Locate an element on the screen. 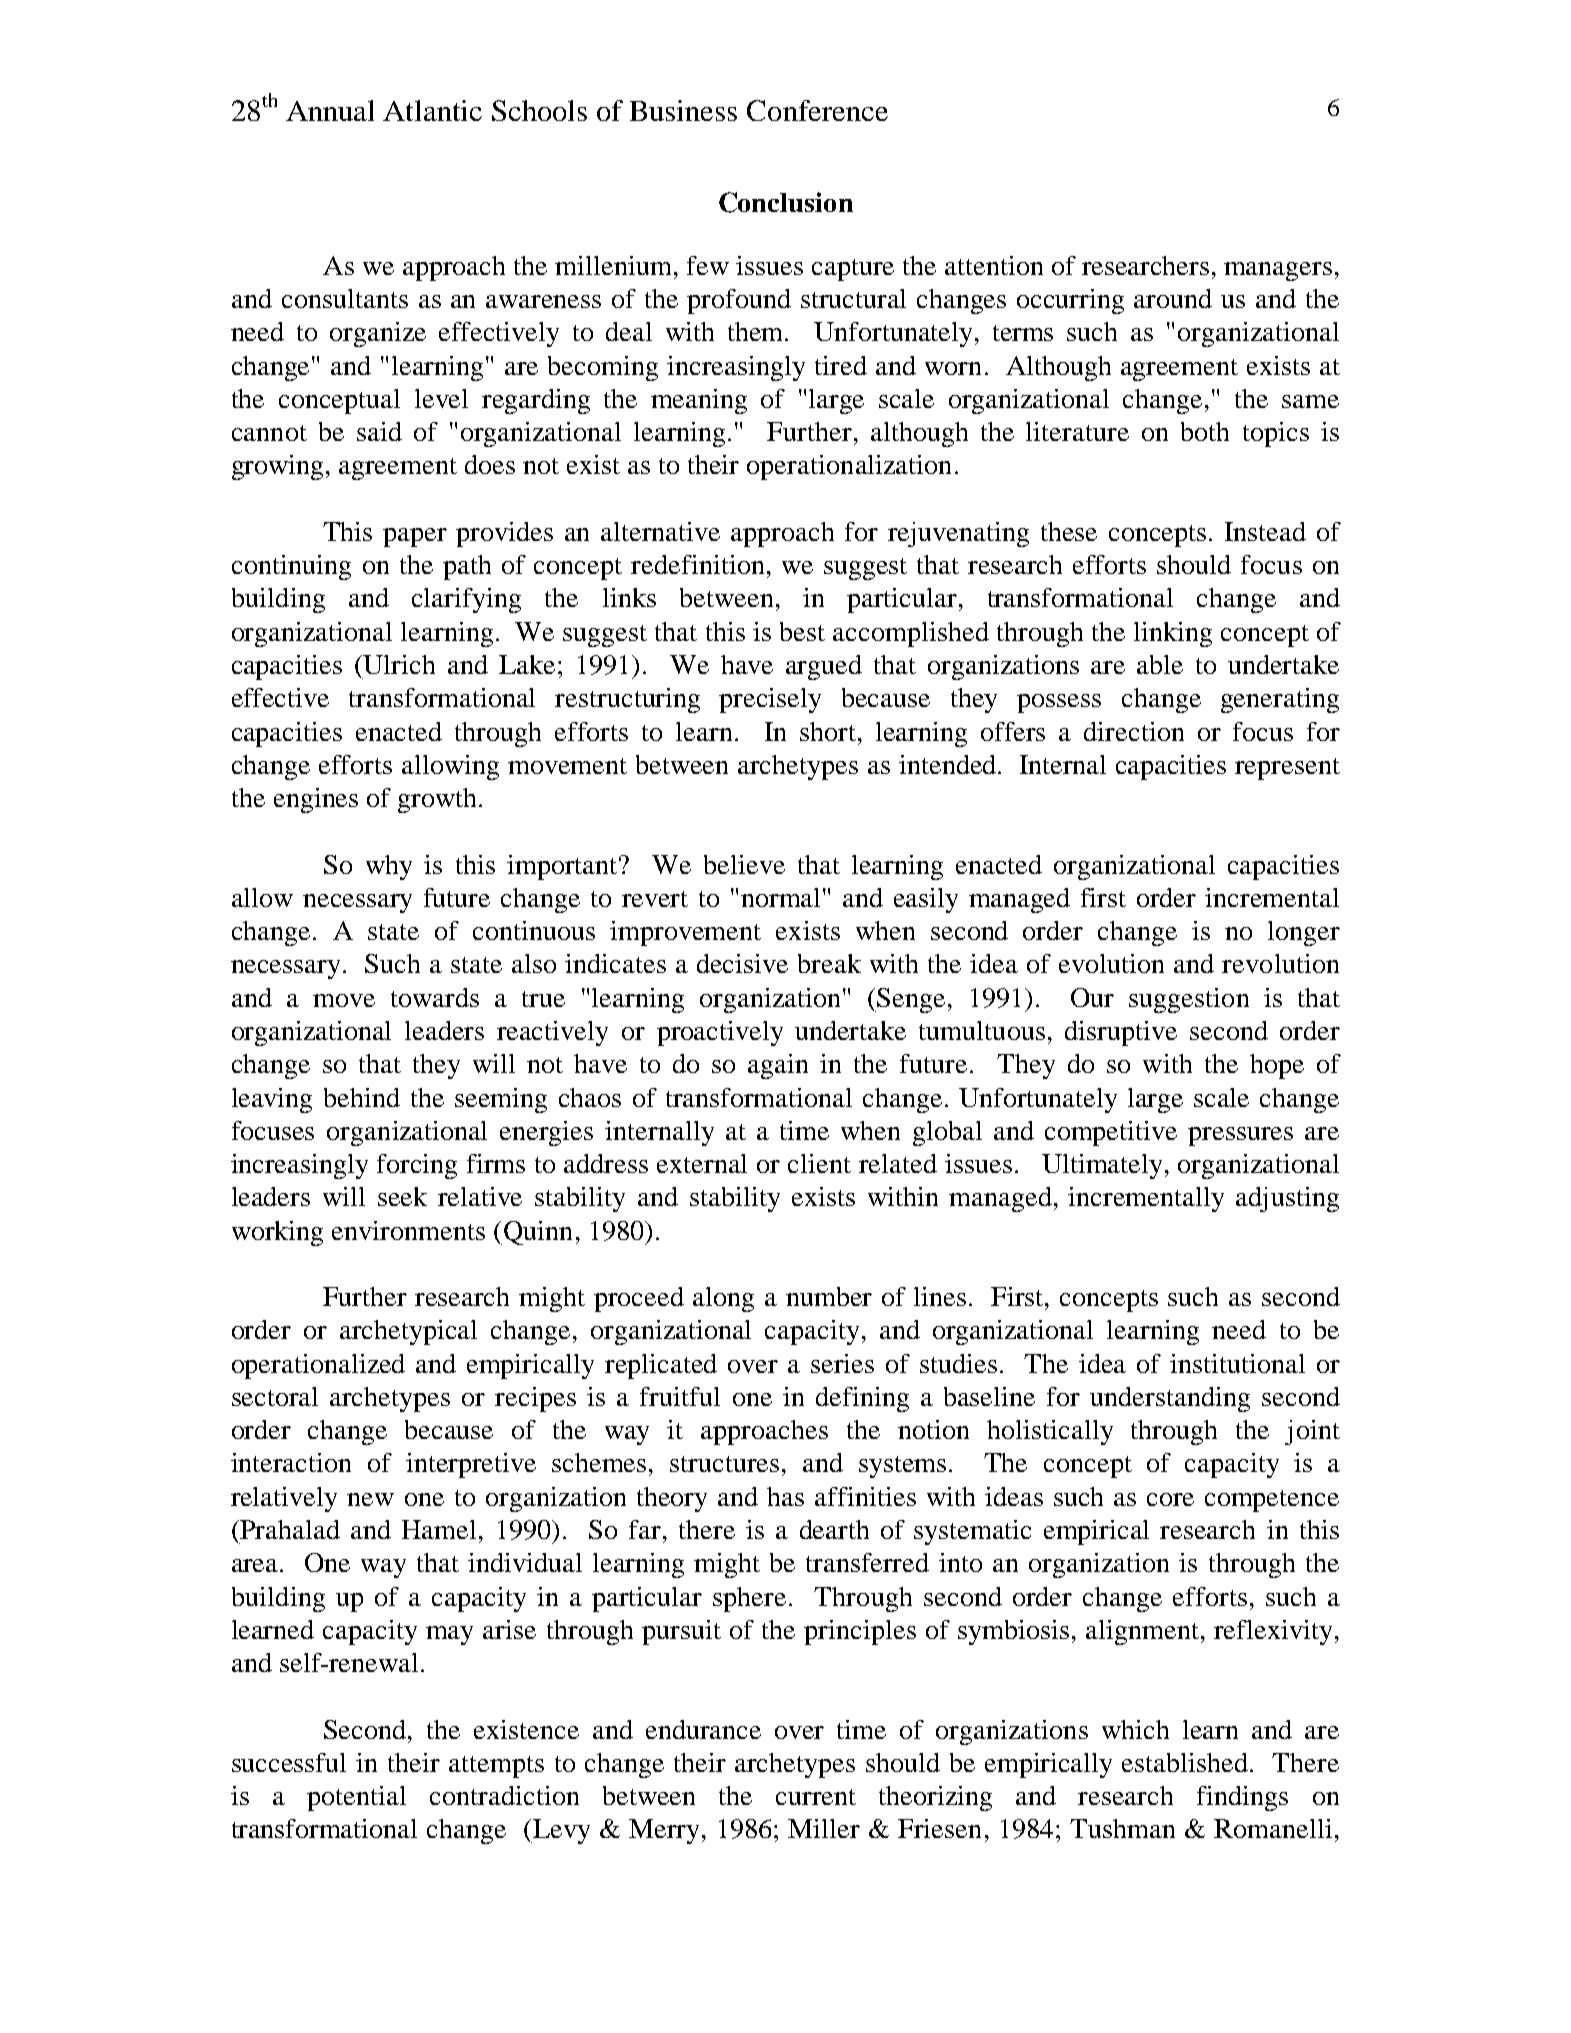 This screenshot has width=1571, height=2033. managers is located at coordinates (1278, 271).
